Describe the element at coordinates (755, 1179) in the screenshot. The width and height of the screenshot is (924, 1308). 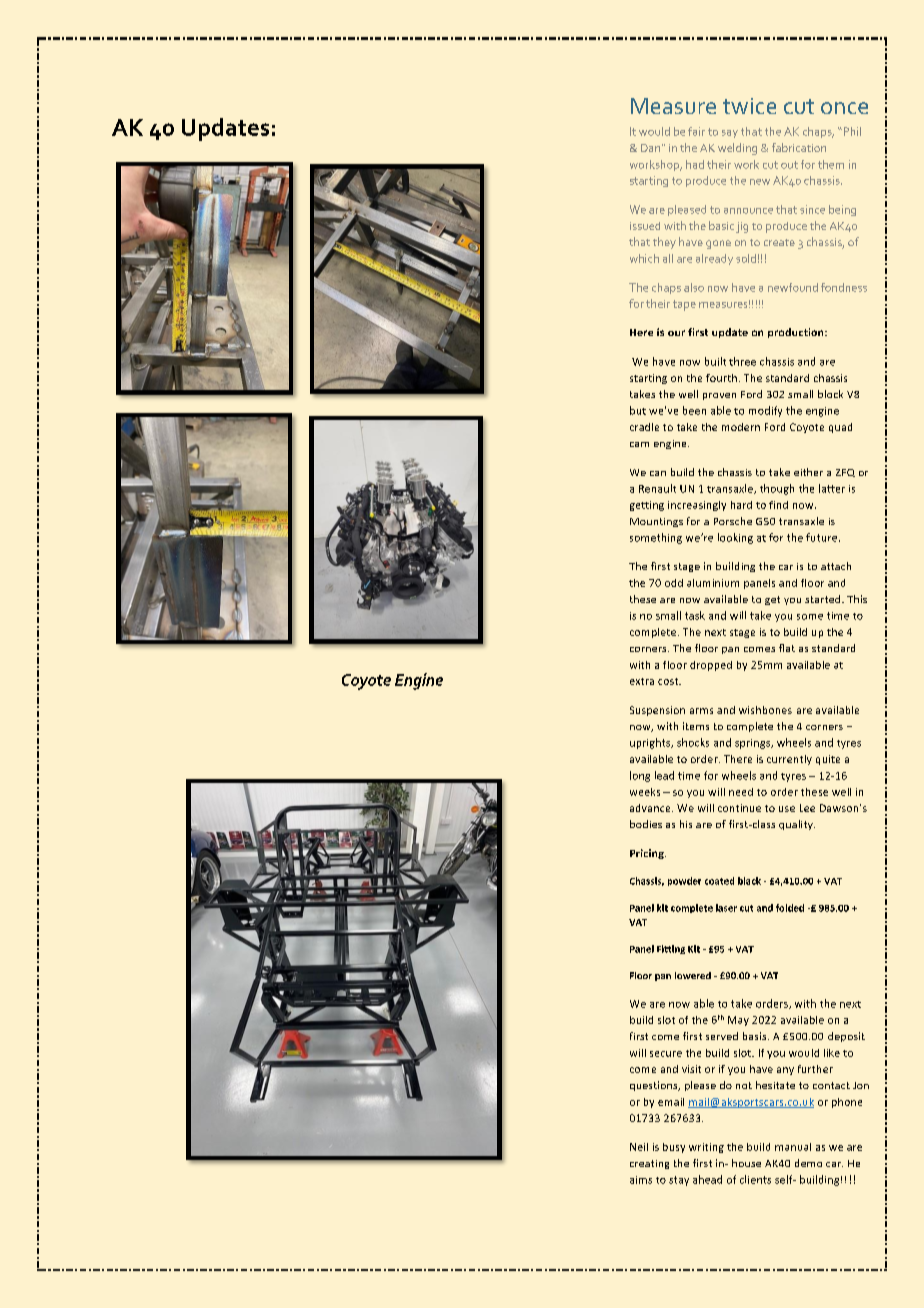
I see `clients` at that location.
